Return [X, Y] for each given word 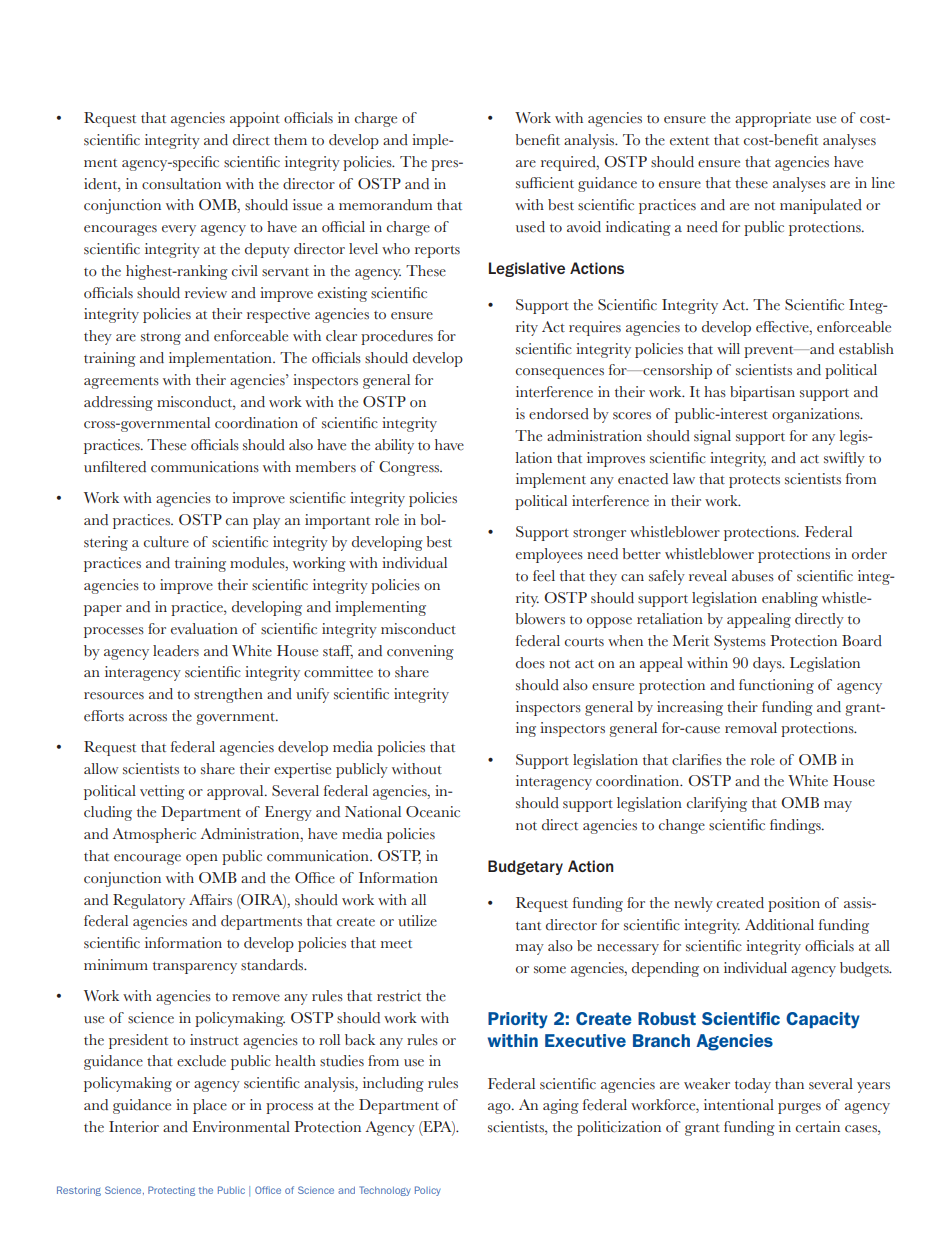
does [530, 663]
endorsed [559, 414]
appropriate [773, 119]
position [794, 904]
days [768, 664]
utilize [417, 921]
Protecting [171, 1191]
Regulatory [149, 901]
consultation [181, 184]
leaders [176, 651]
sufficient [545, 183]
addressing [118, 403]
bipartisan [762, 393]
